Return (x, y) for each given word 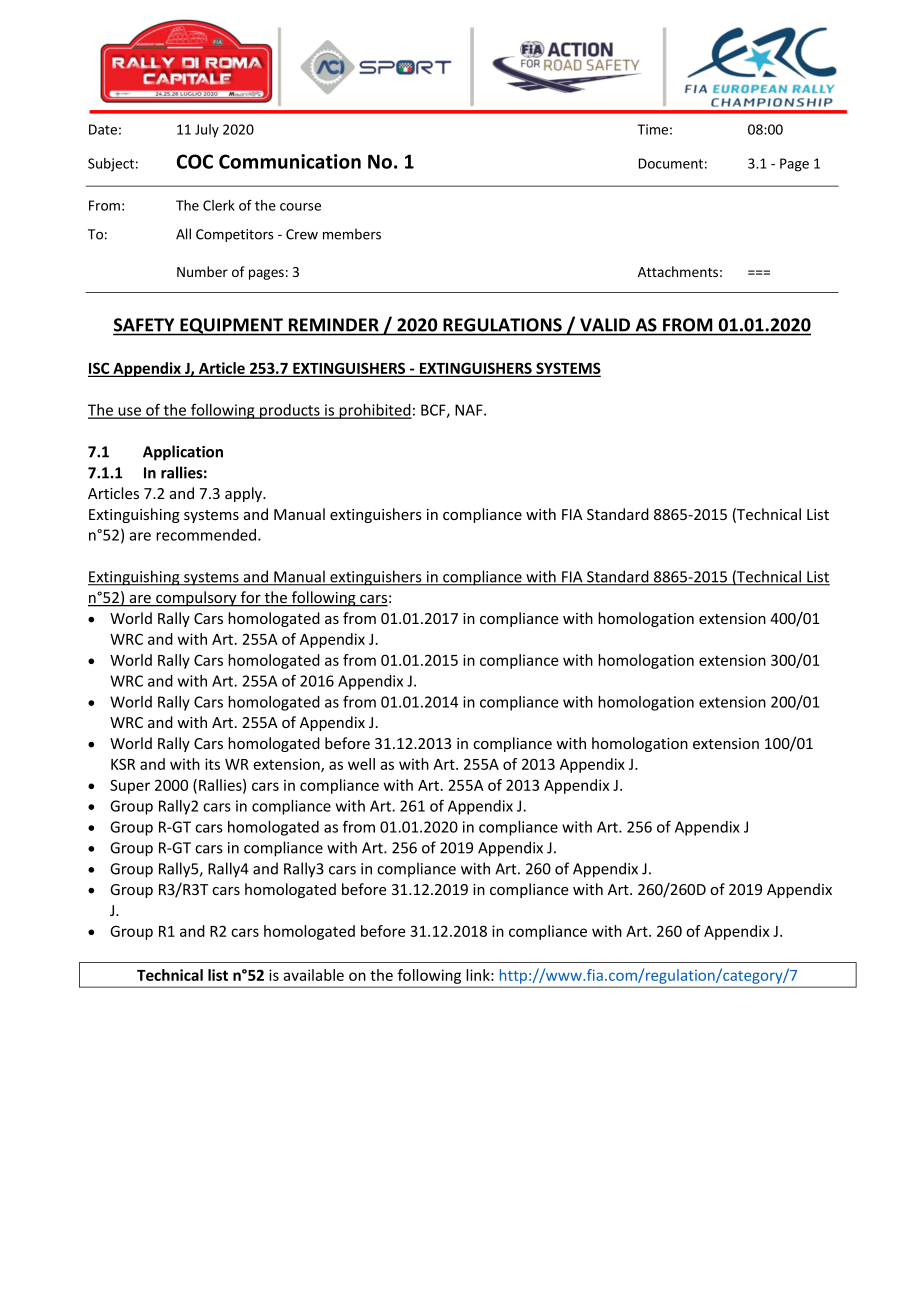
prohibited (375, 411)
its (212, 764)
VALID (605, 324)
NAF (470, 410)
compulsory (196, 599)
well (361, 764)
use (129, 412)
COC (195, 161)
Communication (290, 161)
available (313, 975)
